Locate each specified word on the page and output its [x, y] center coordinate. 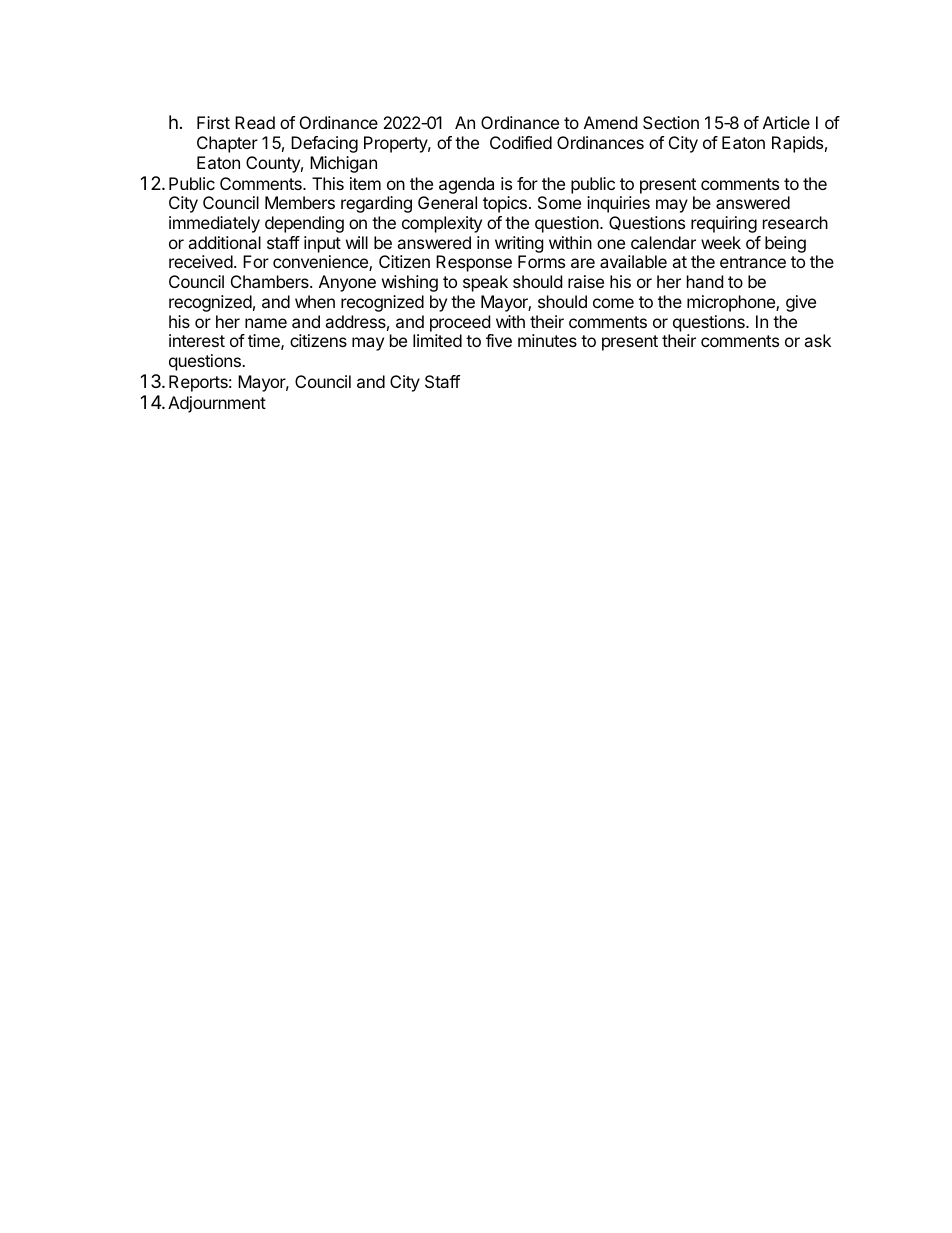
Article [786, 122]
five [499, 340]
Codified [521, 142]
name [266, 323]
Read [255, 122]
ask [817, 340]
